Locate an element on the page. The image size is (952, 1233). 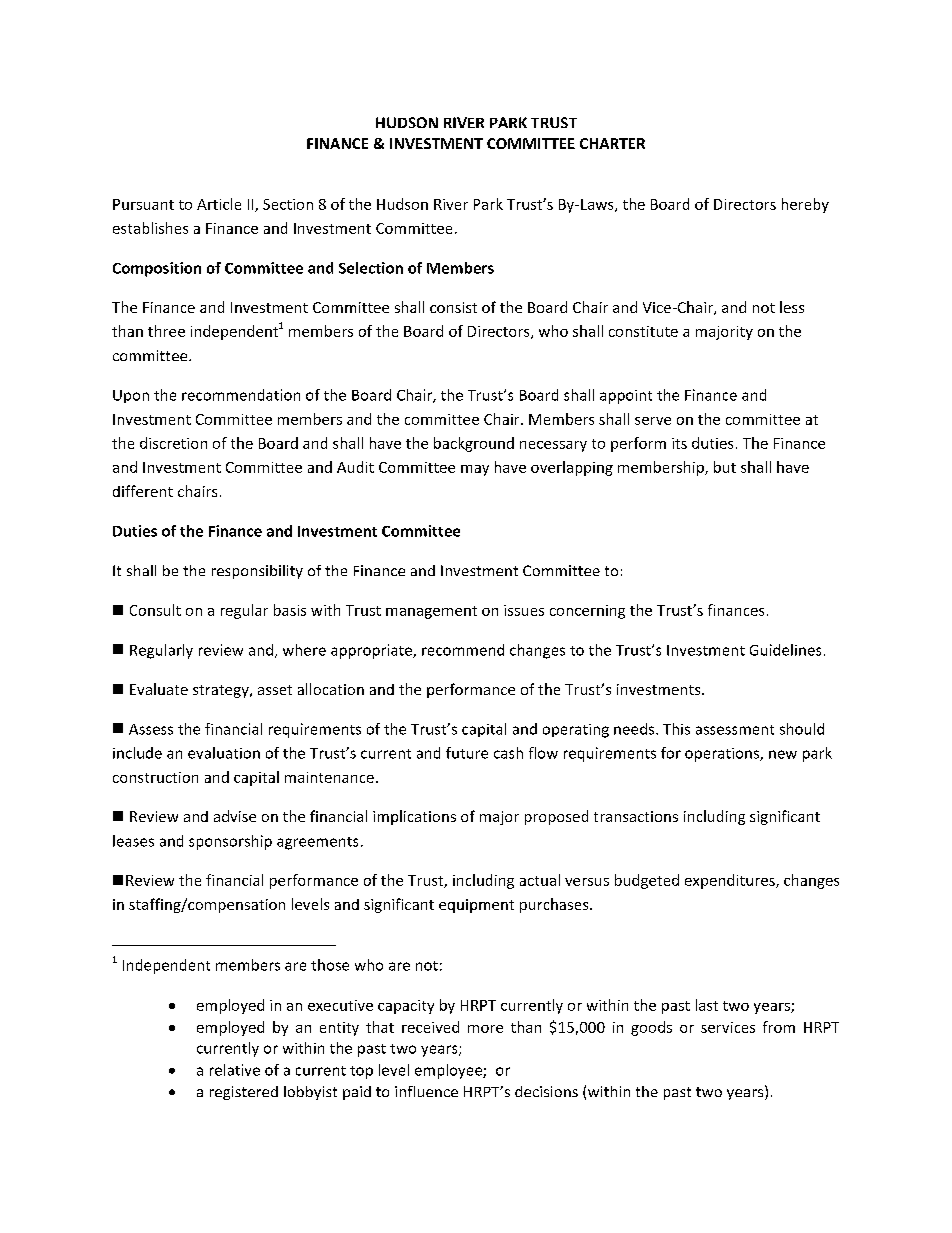
relative is located at coordinates (235, 1070).
